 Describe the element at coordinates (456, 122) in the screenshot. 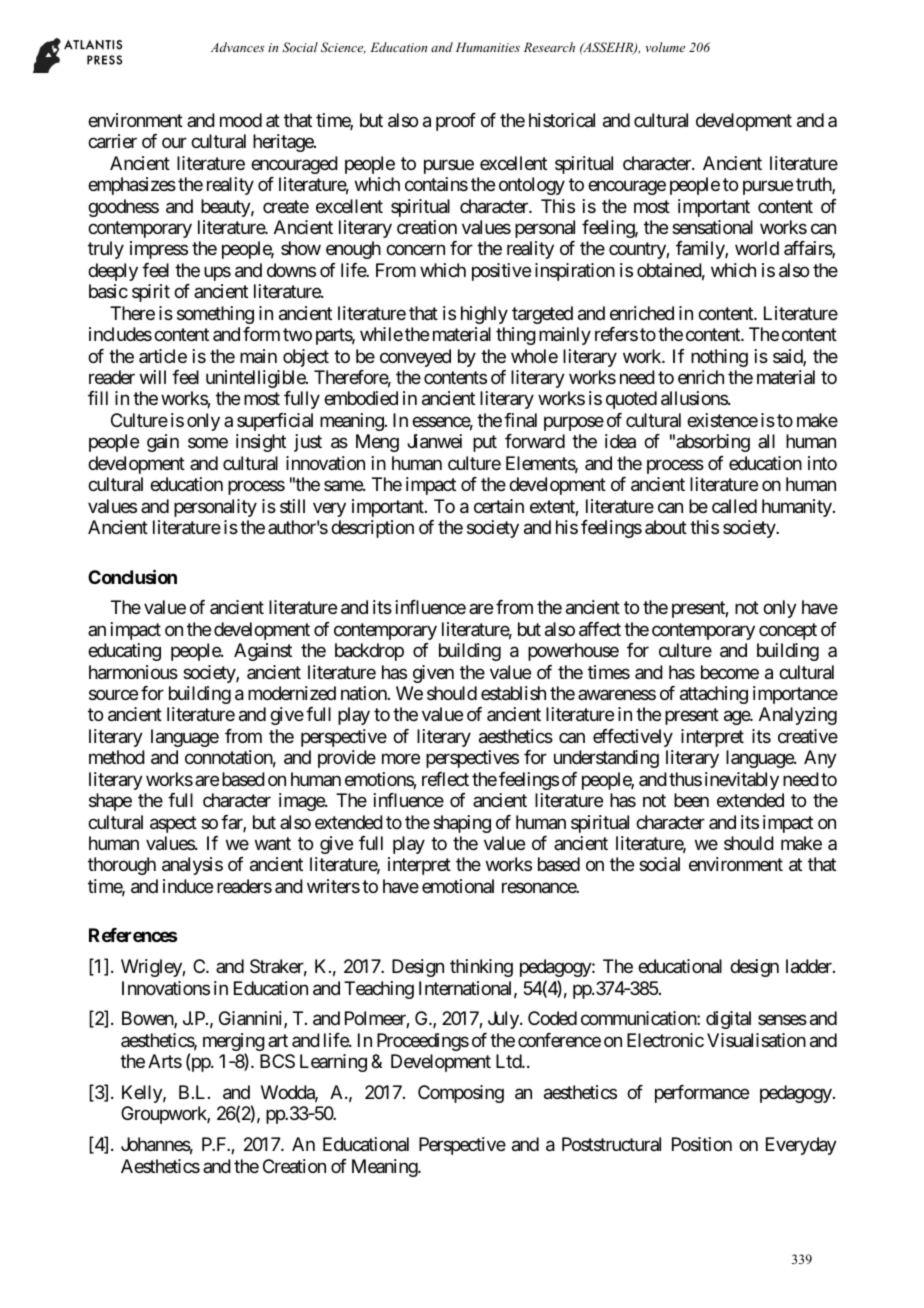

I see `proof` at that location.
